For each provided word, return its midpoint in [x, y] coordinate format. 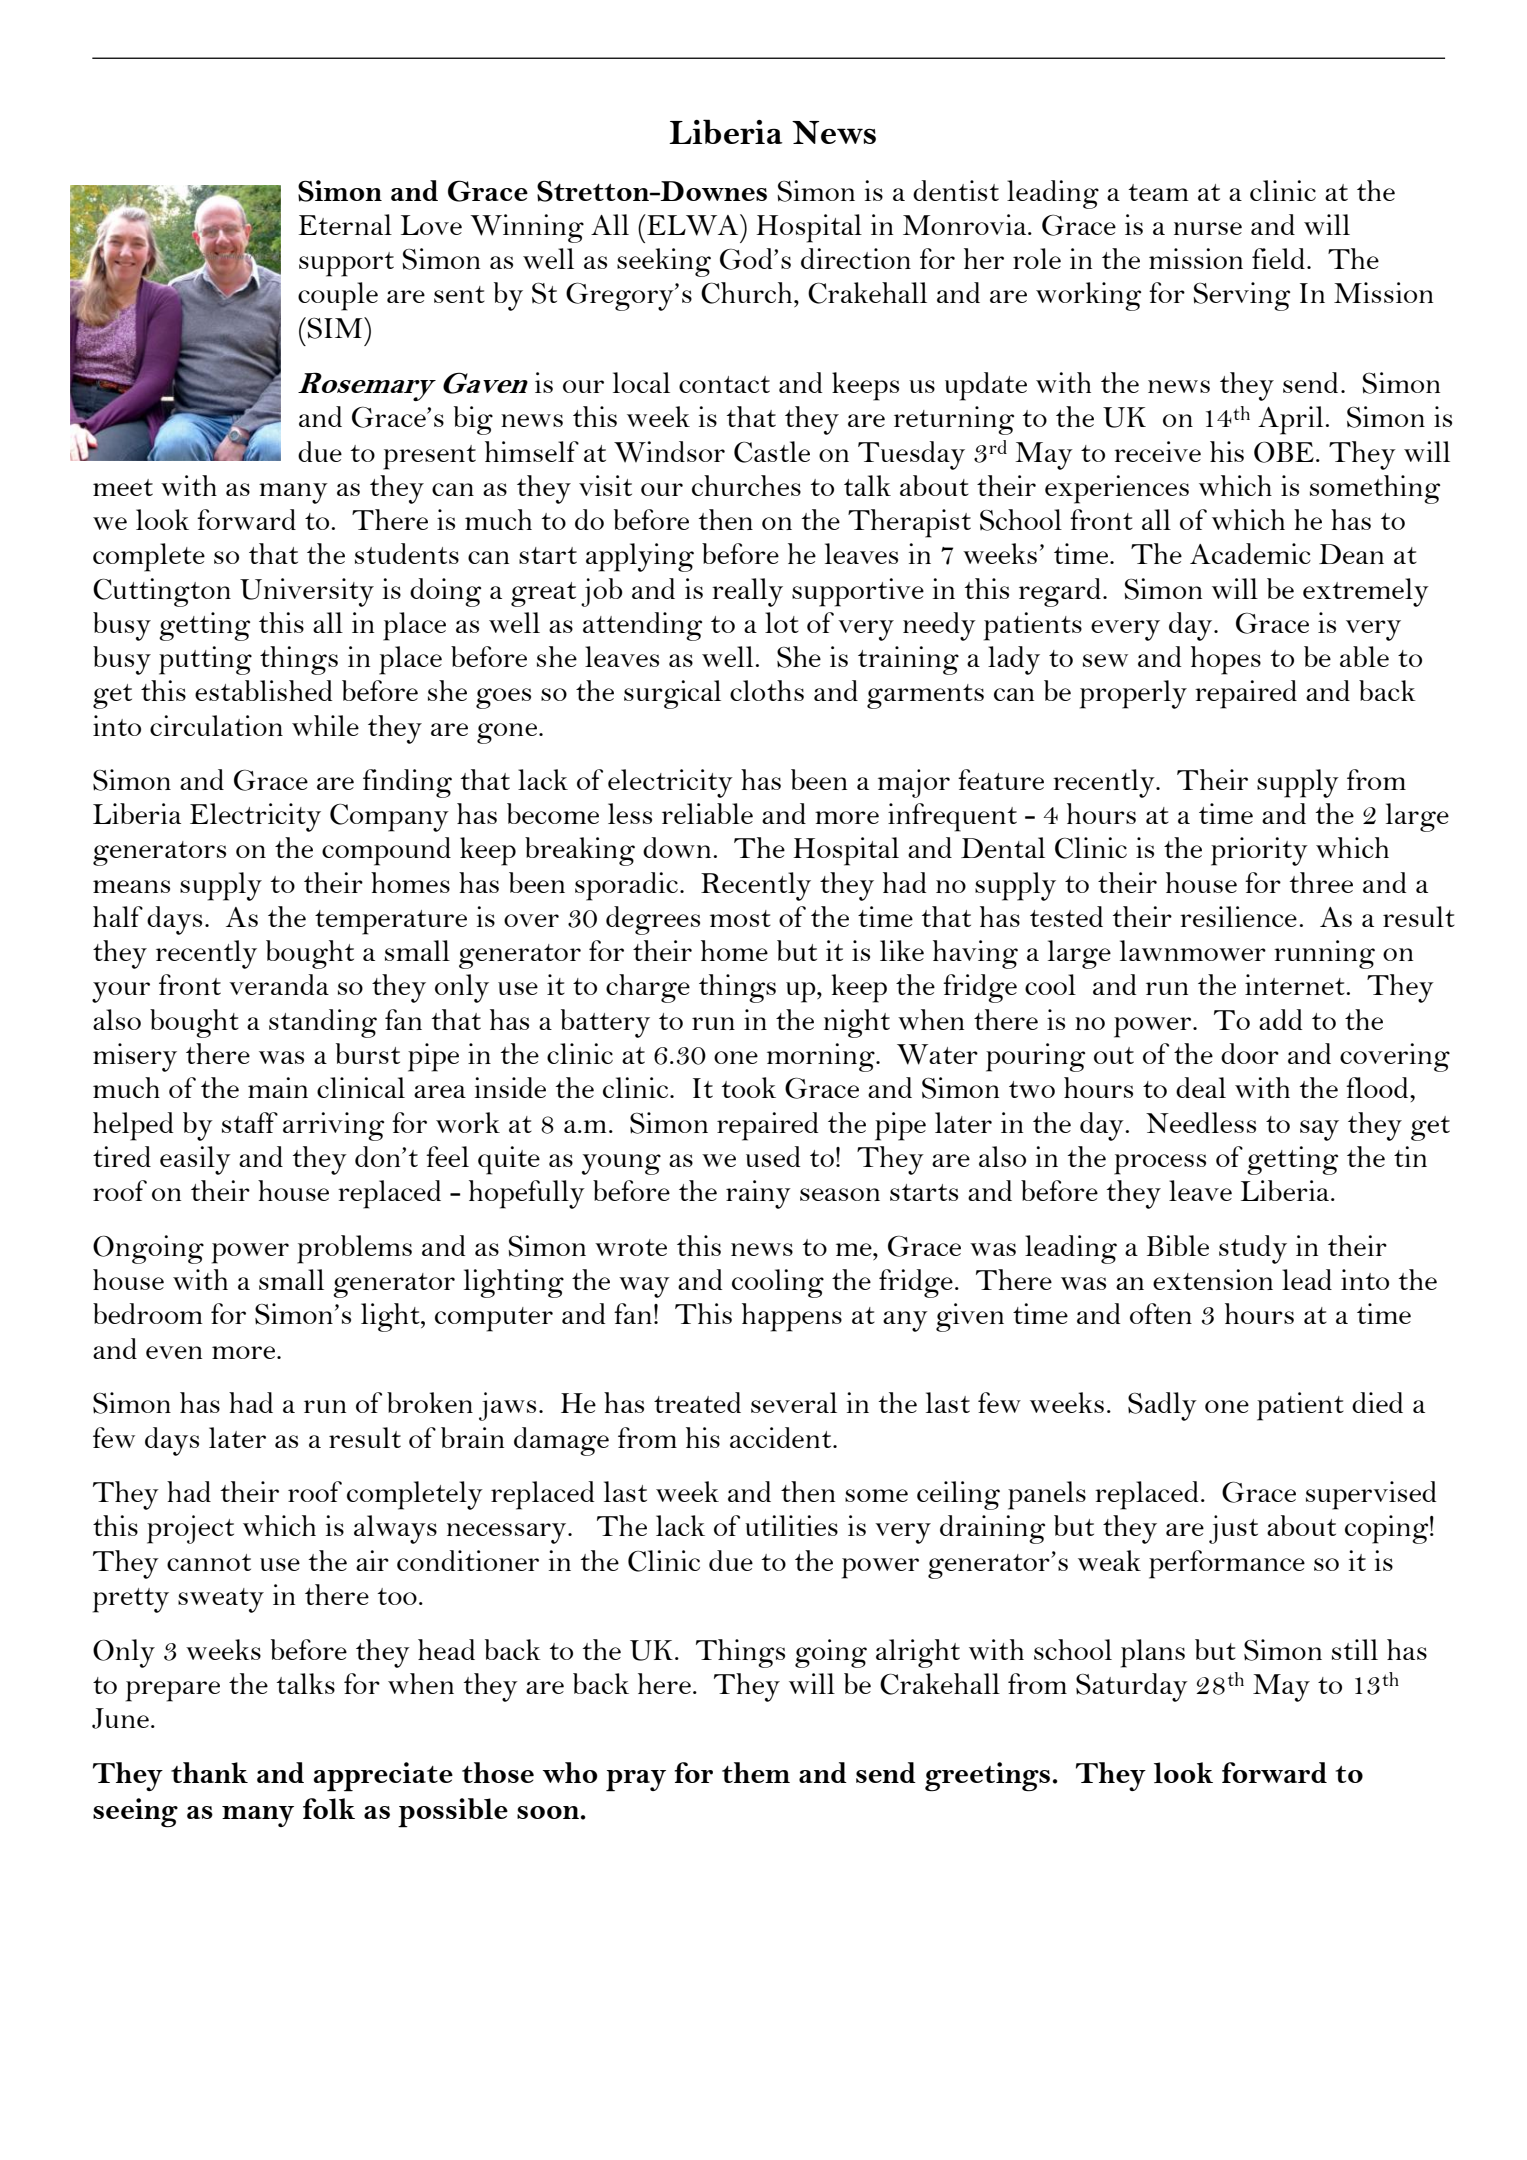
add [1281, 1019]
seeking [664, 262]
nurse [1208, 228]
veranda [279, 984]
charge [648, 988]
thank [209, 1772]
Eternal [345, 224]
